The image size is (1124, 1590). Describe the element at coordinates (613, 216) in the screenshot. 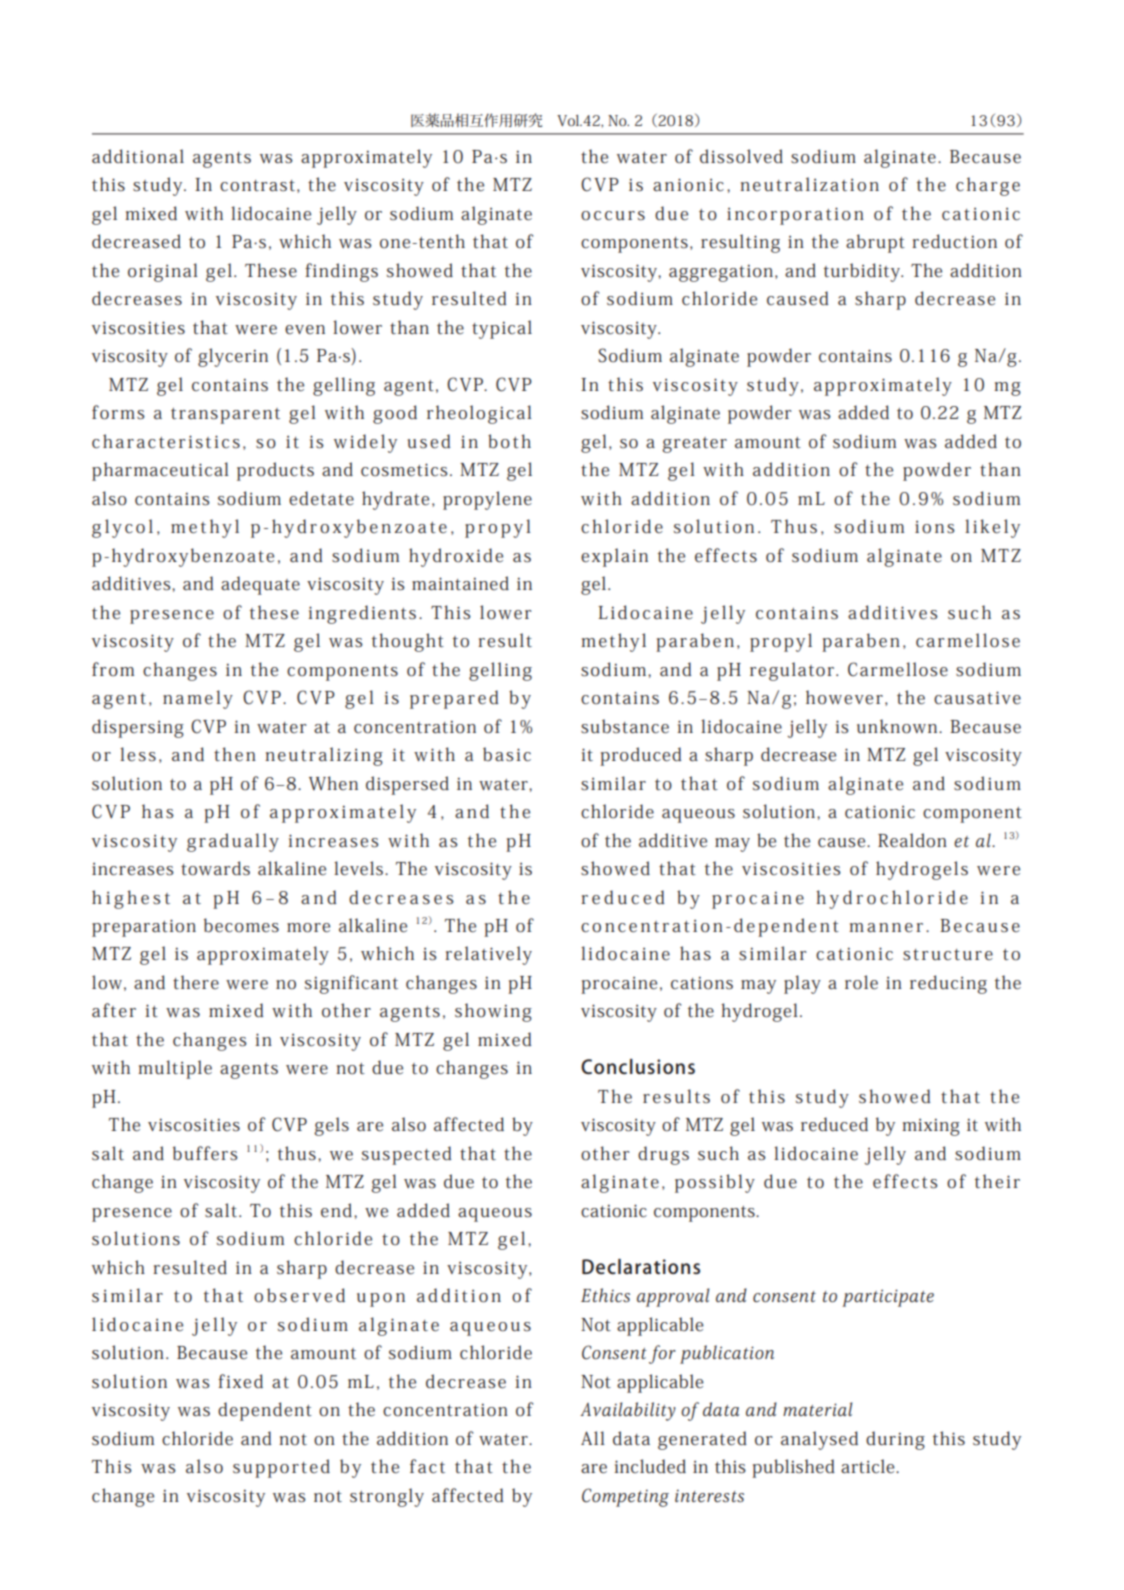

I see `occurs` at that location.
